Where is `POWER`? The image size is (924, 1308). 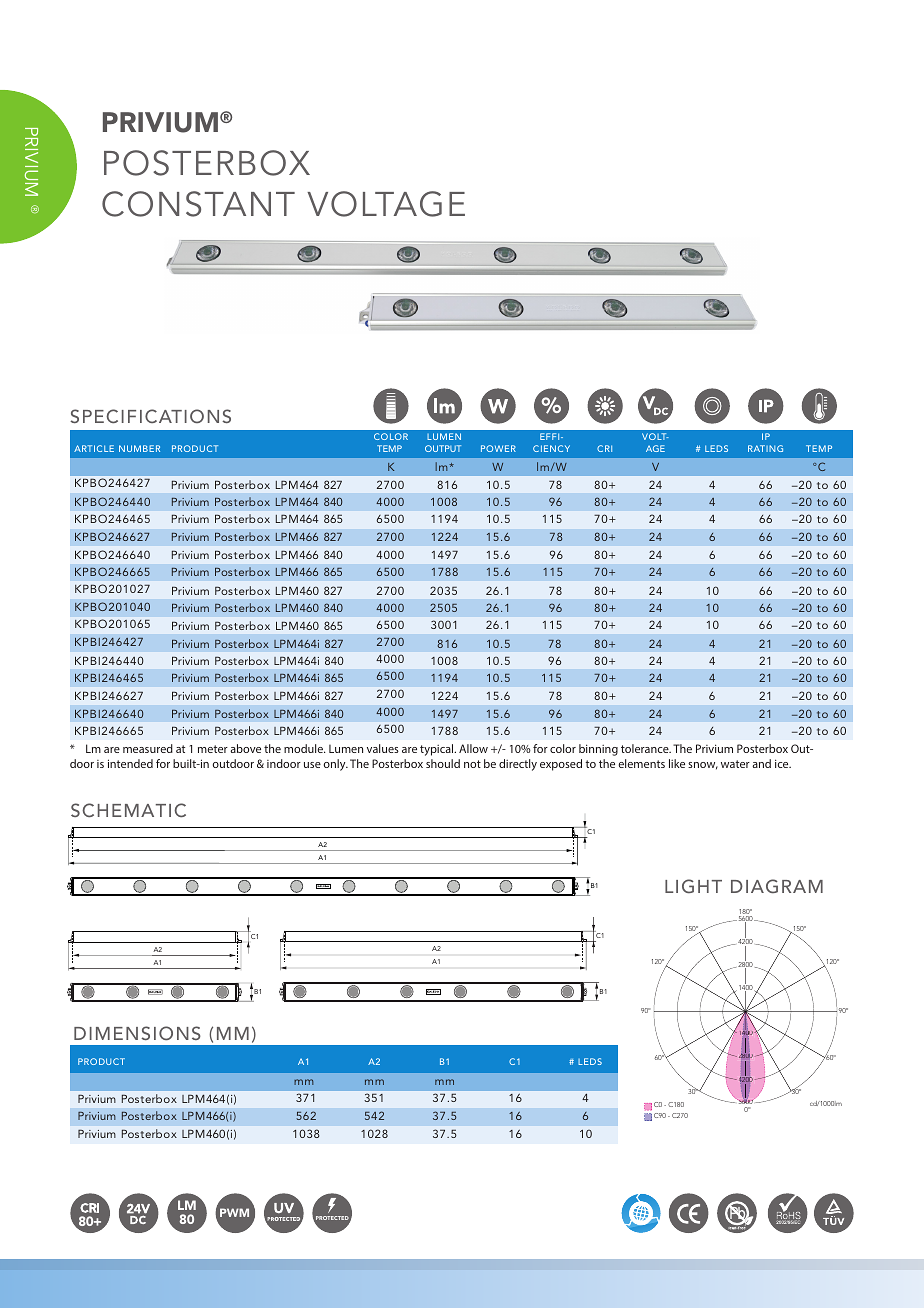
POWER is located at coordinates (498, 448).
